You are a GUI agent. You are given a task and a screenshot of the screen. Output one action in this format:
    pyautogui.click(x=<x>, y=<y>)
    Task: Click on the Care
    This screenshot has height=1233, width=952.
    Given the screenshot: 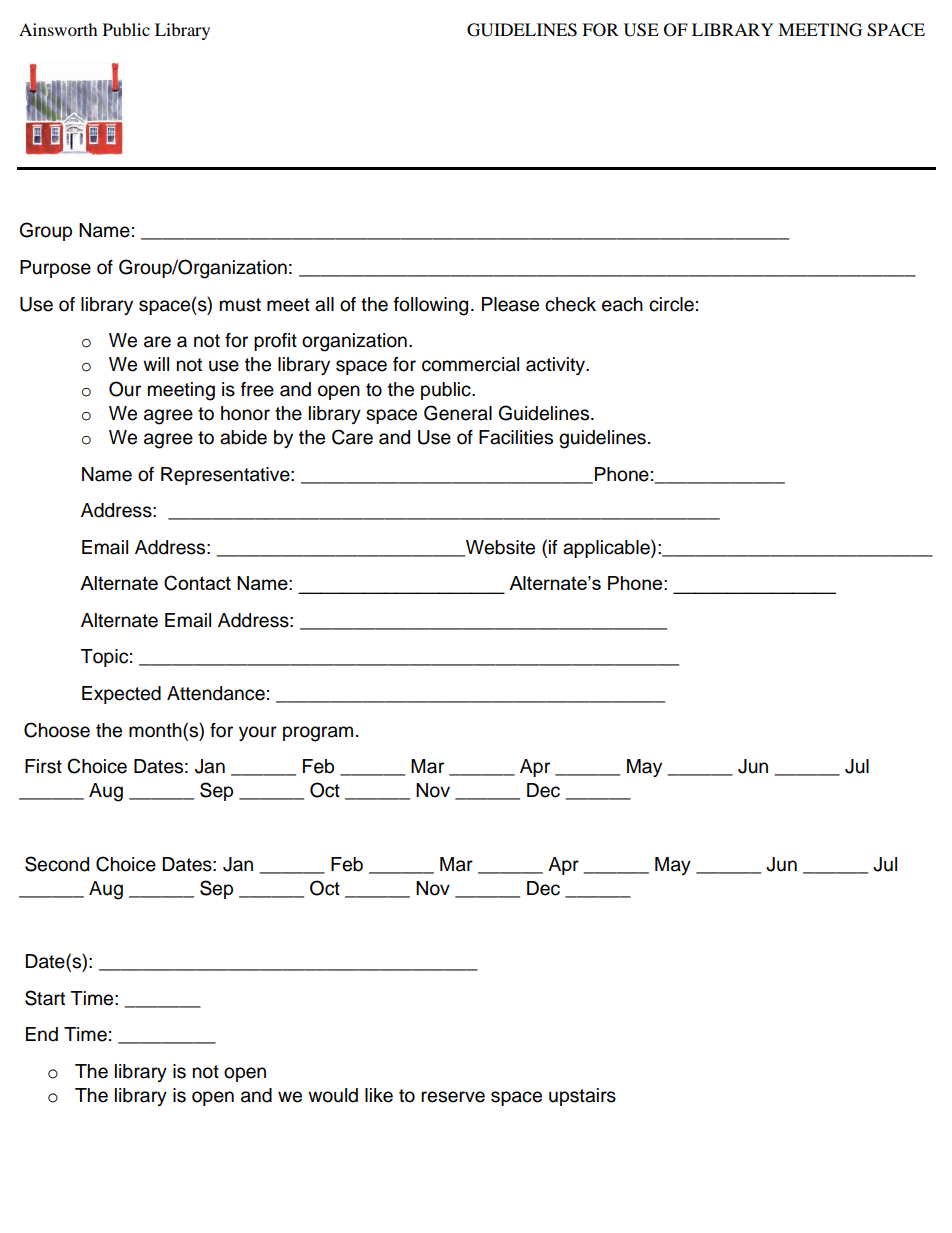 What is the action you would take?
    pyautogui.click(x=352, y=437)
